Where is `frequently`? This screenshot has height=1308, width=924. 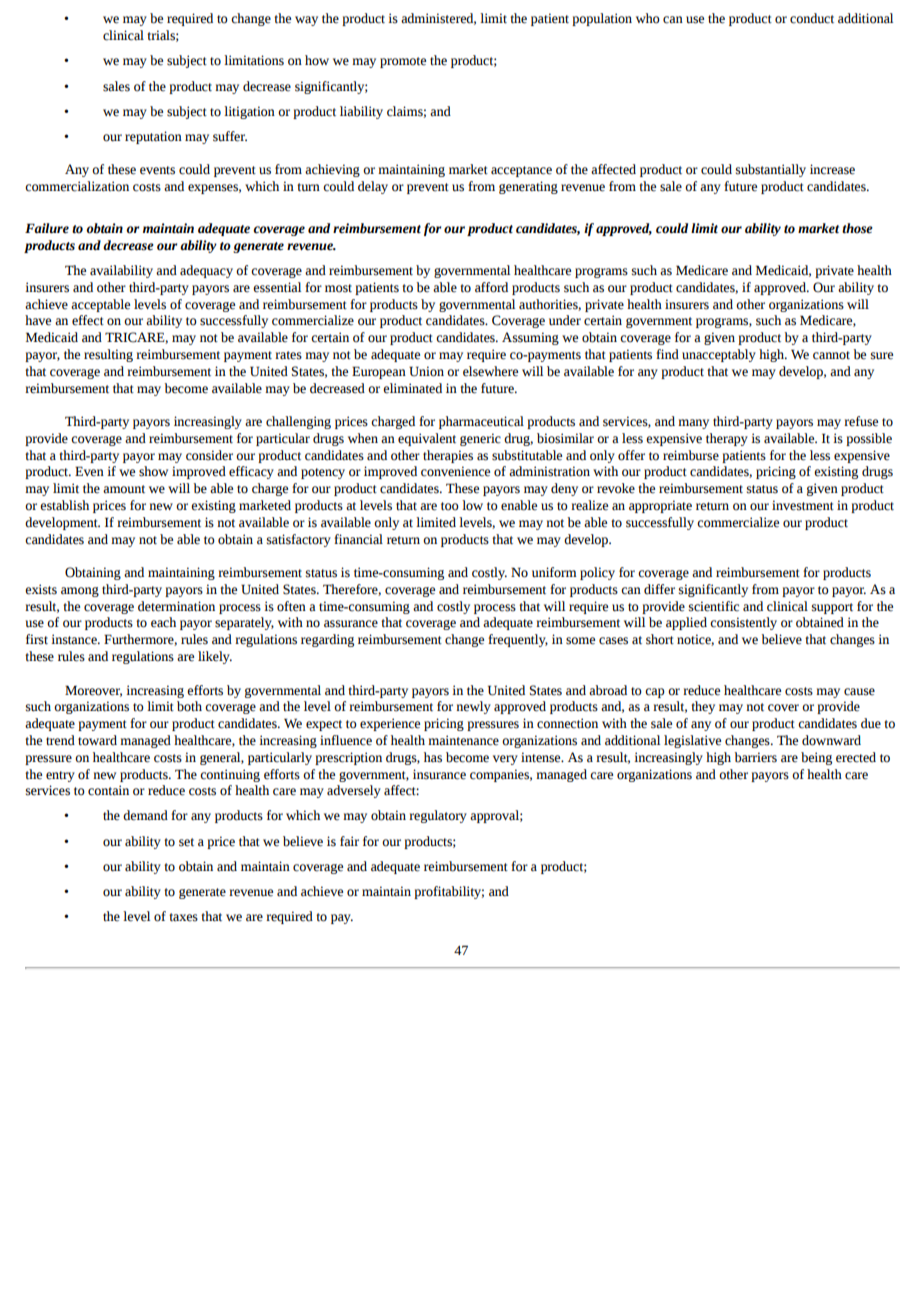
frequently is located at coordinates (518, 640).
